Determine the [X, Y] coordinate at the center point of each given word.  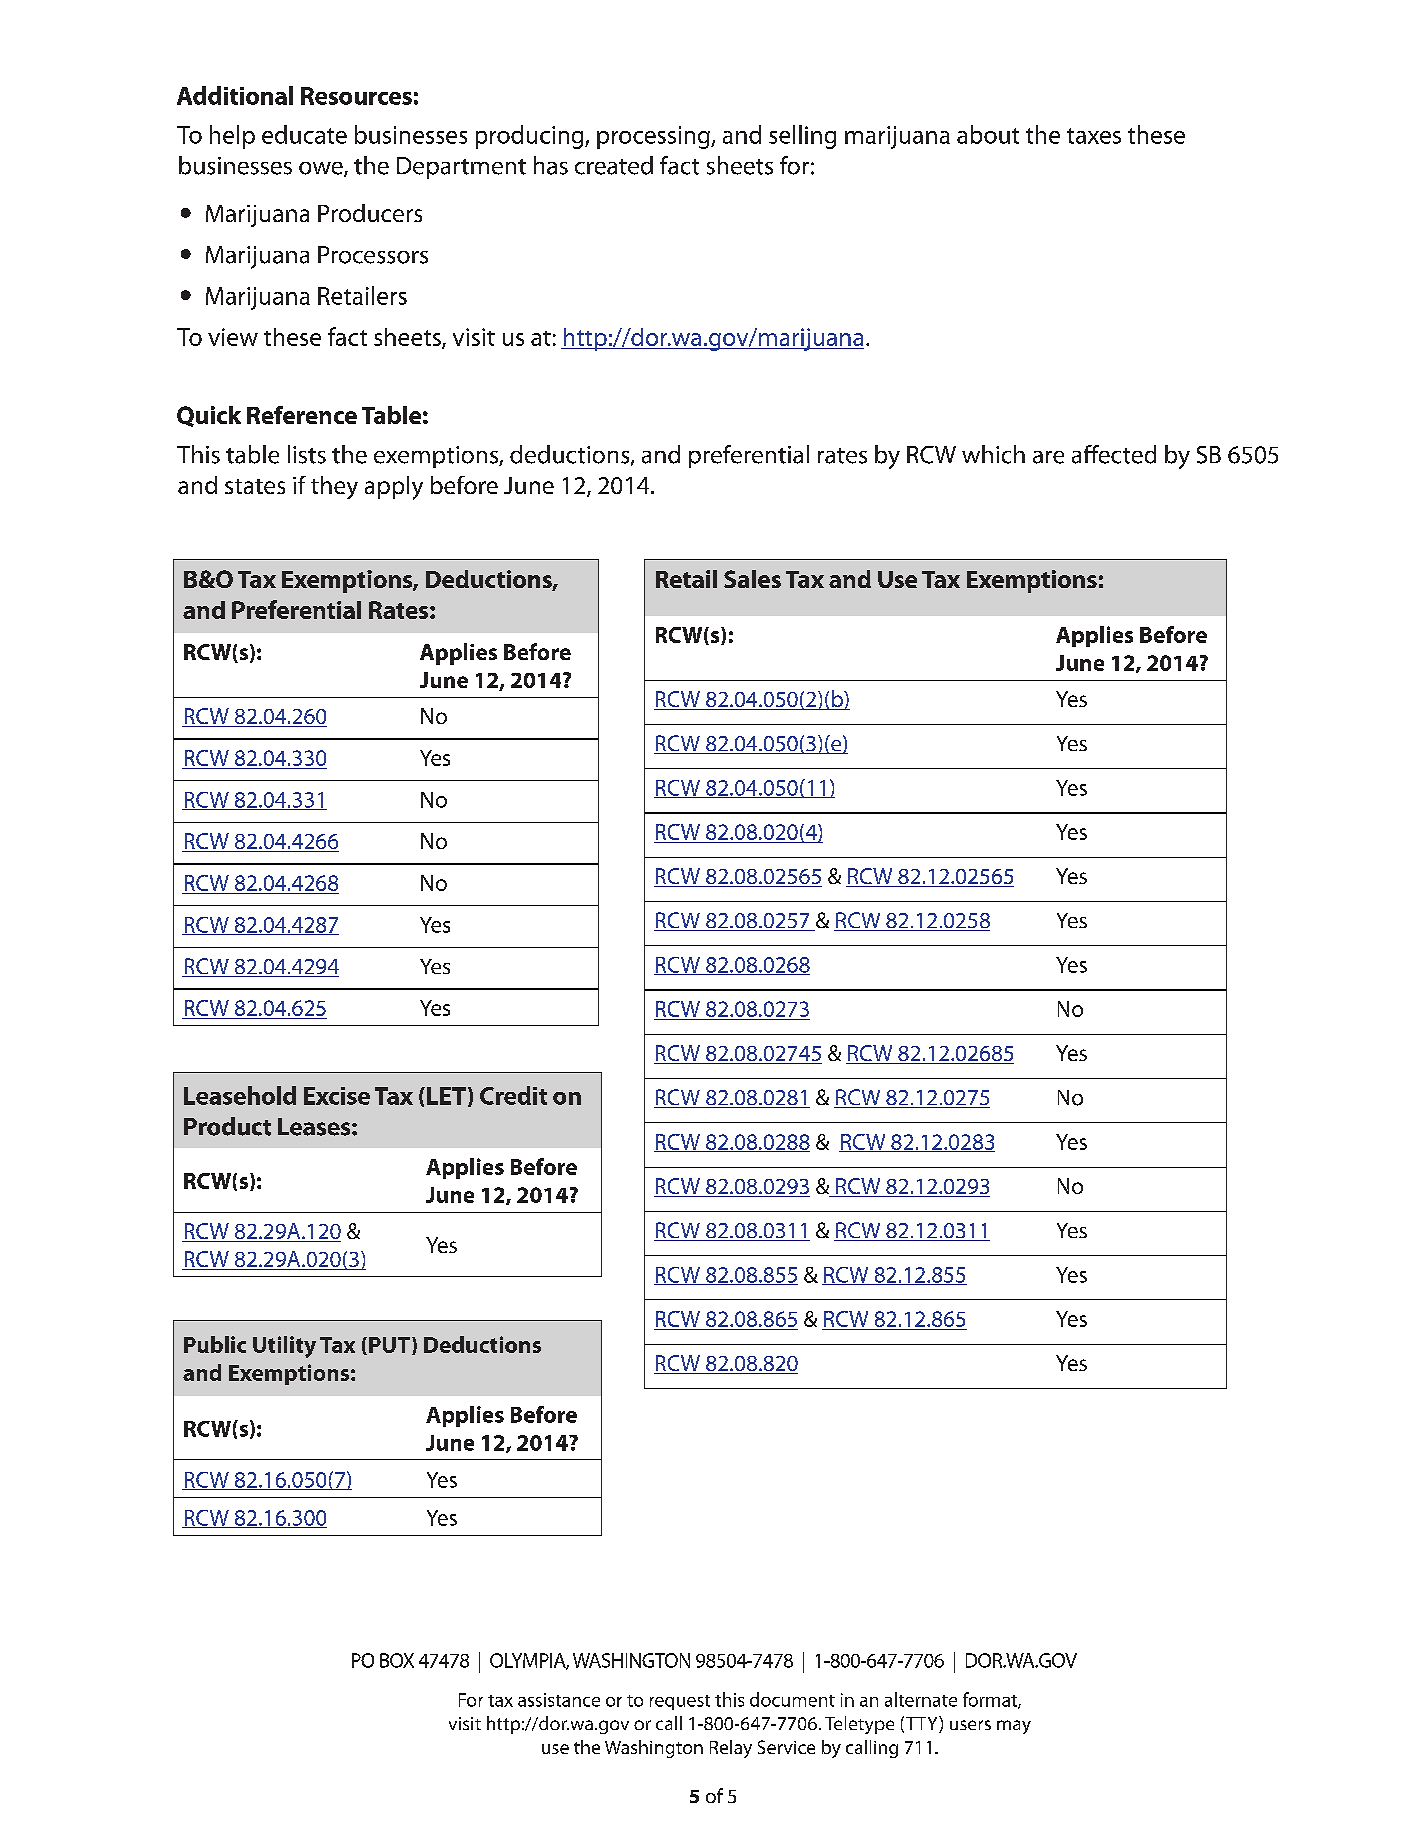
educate [304, 134]
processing [654, 137]
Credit [513, 1095]
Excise [337, 1096]
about [988, 134]
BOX [397, 1660]
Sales [752, 579]
